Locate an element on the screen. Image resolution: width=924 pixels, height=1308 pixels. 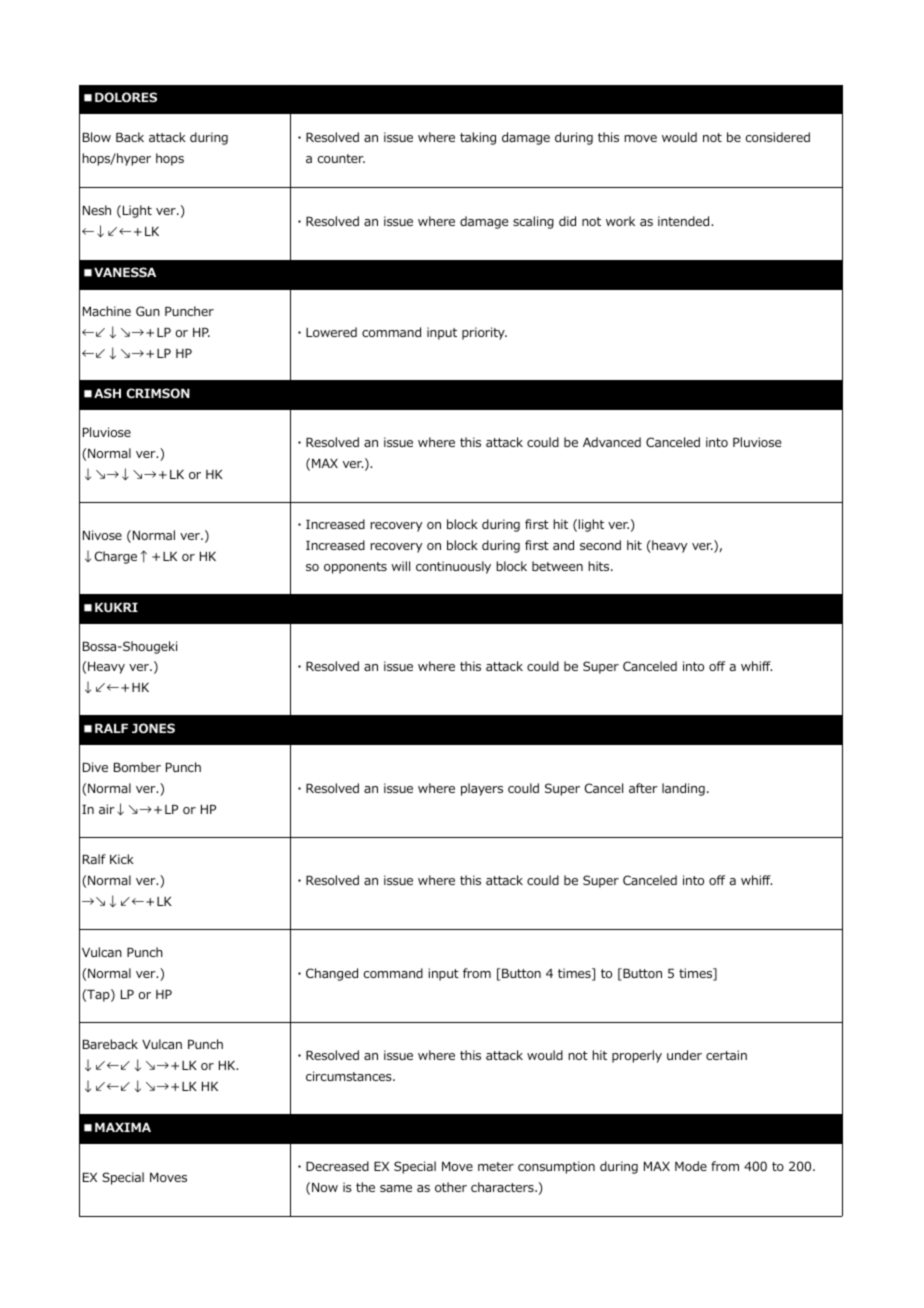
DOLORES is located at coordinates (126, 97).
